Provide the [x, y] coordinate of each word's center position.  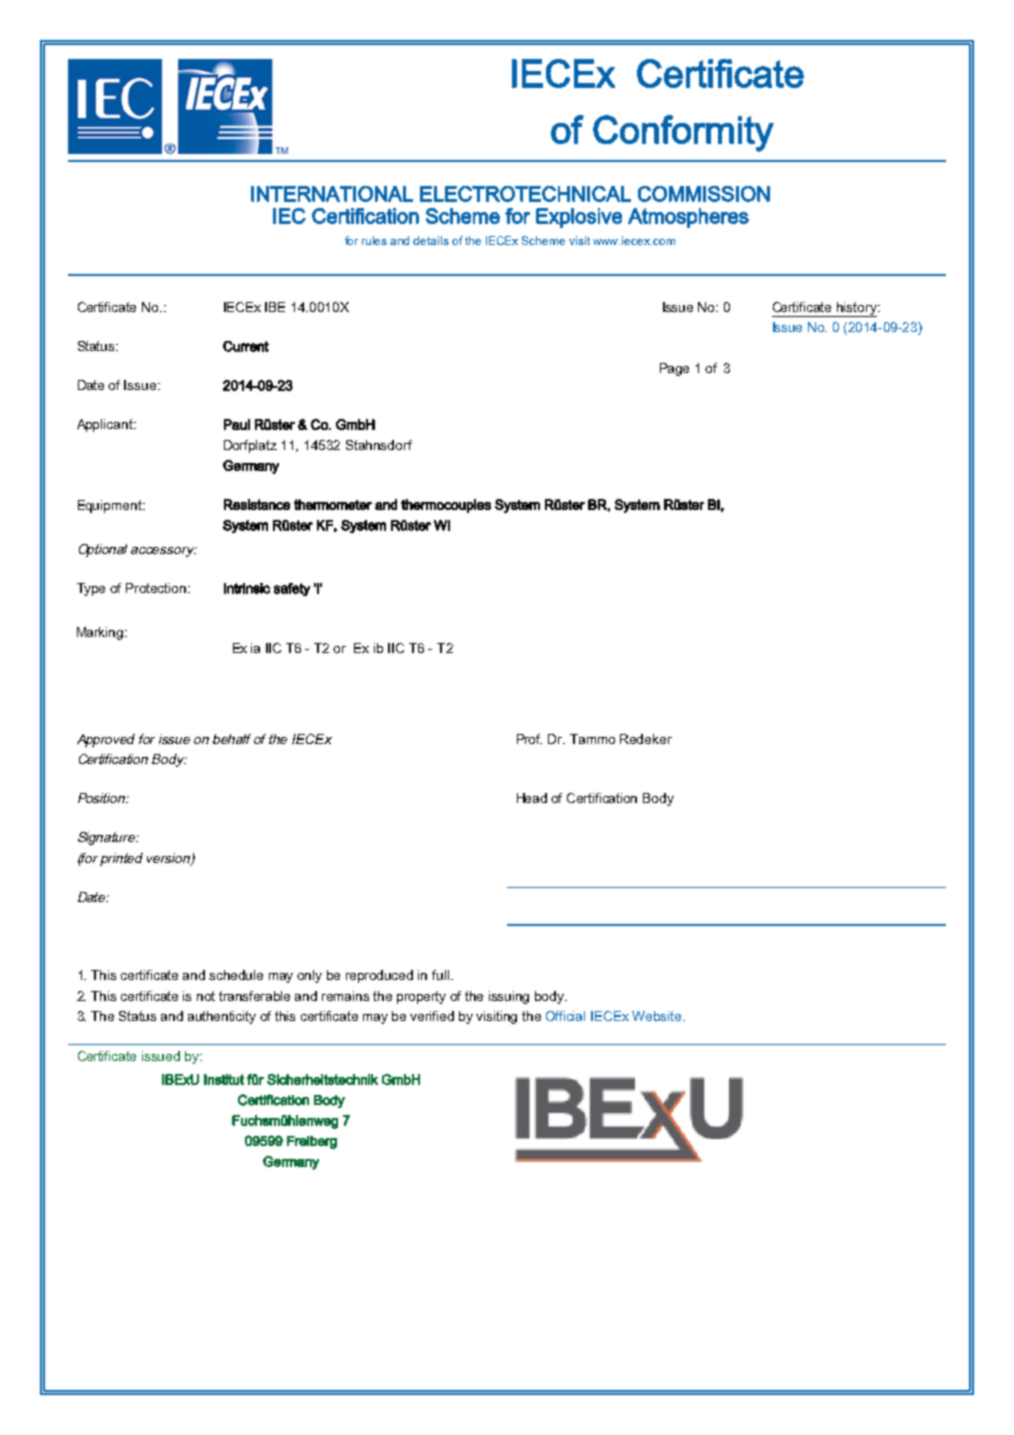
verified [432, 1016]
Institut [224, 1079]
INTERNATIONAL [332, 194]
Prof [529, 739]
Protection [157, 588]
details [431, 240]
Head [532, 798]
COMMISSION [704, 194]
